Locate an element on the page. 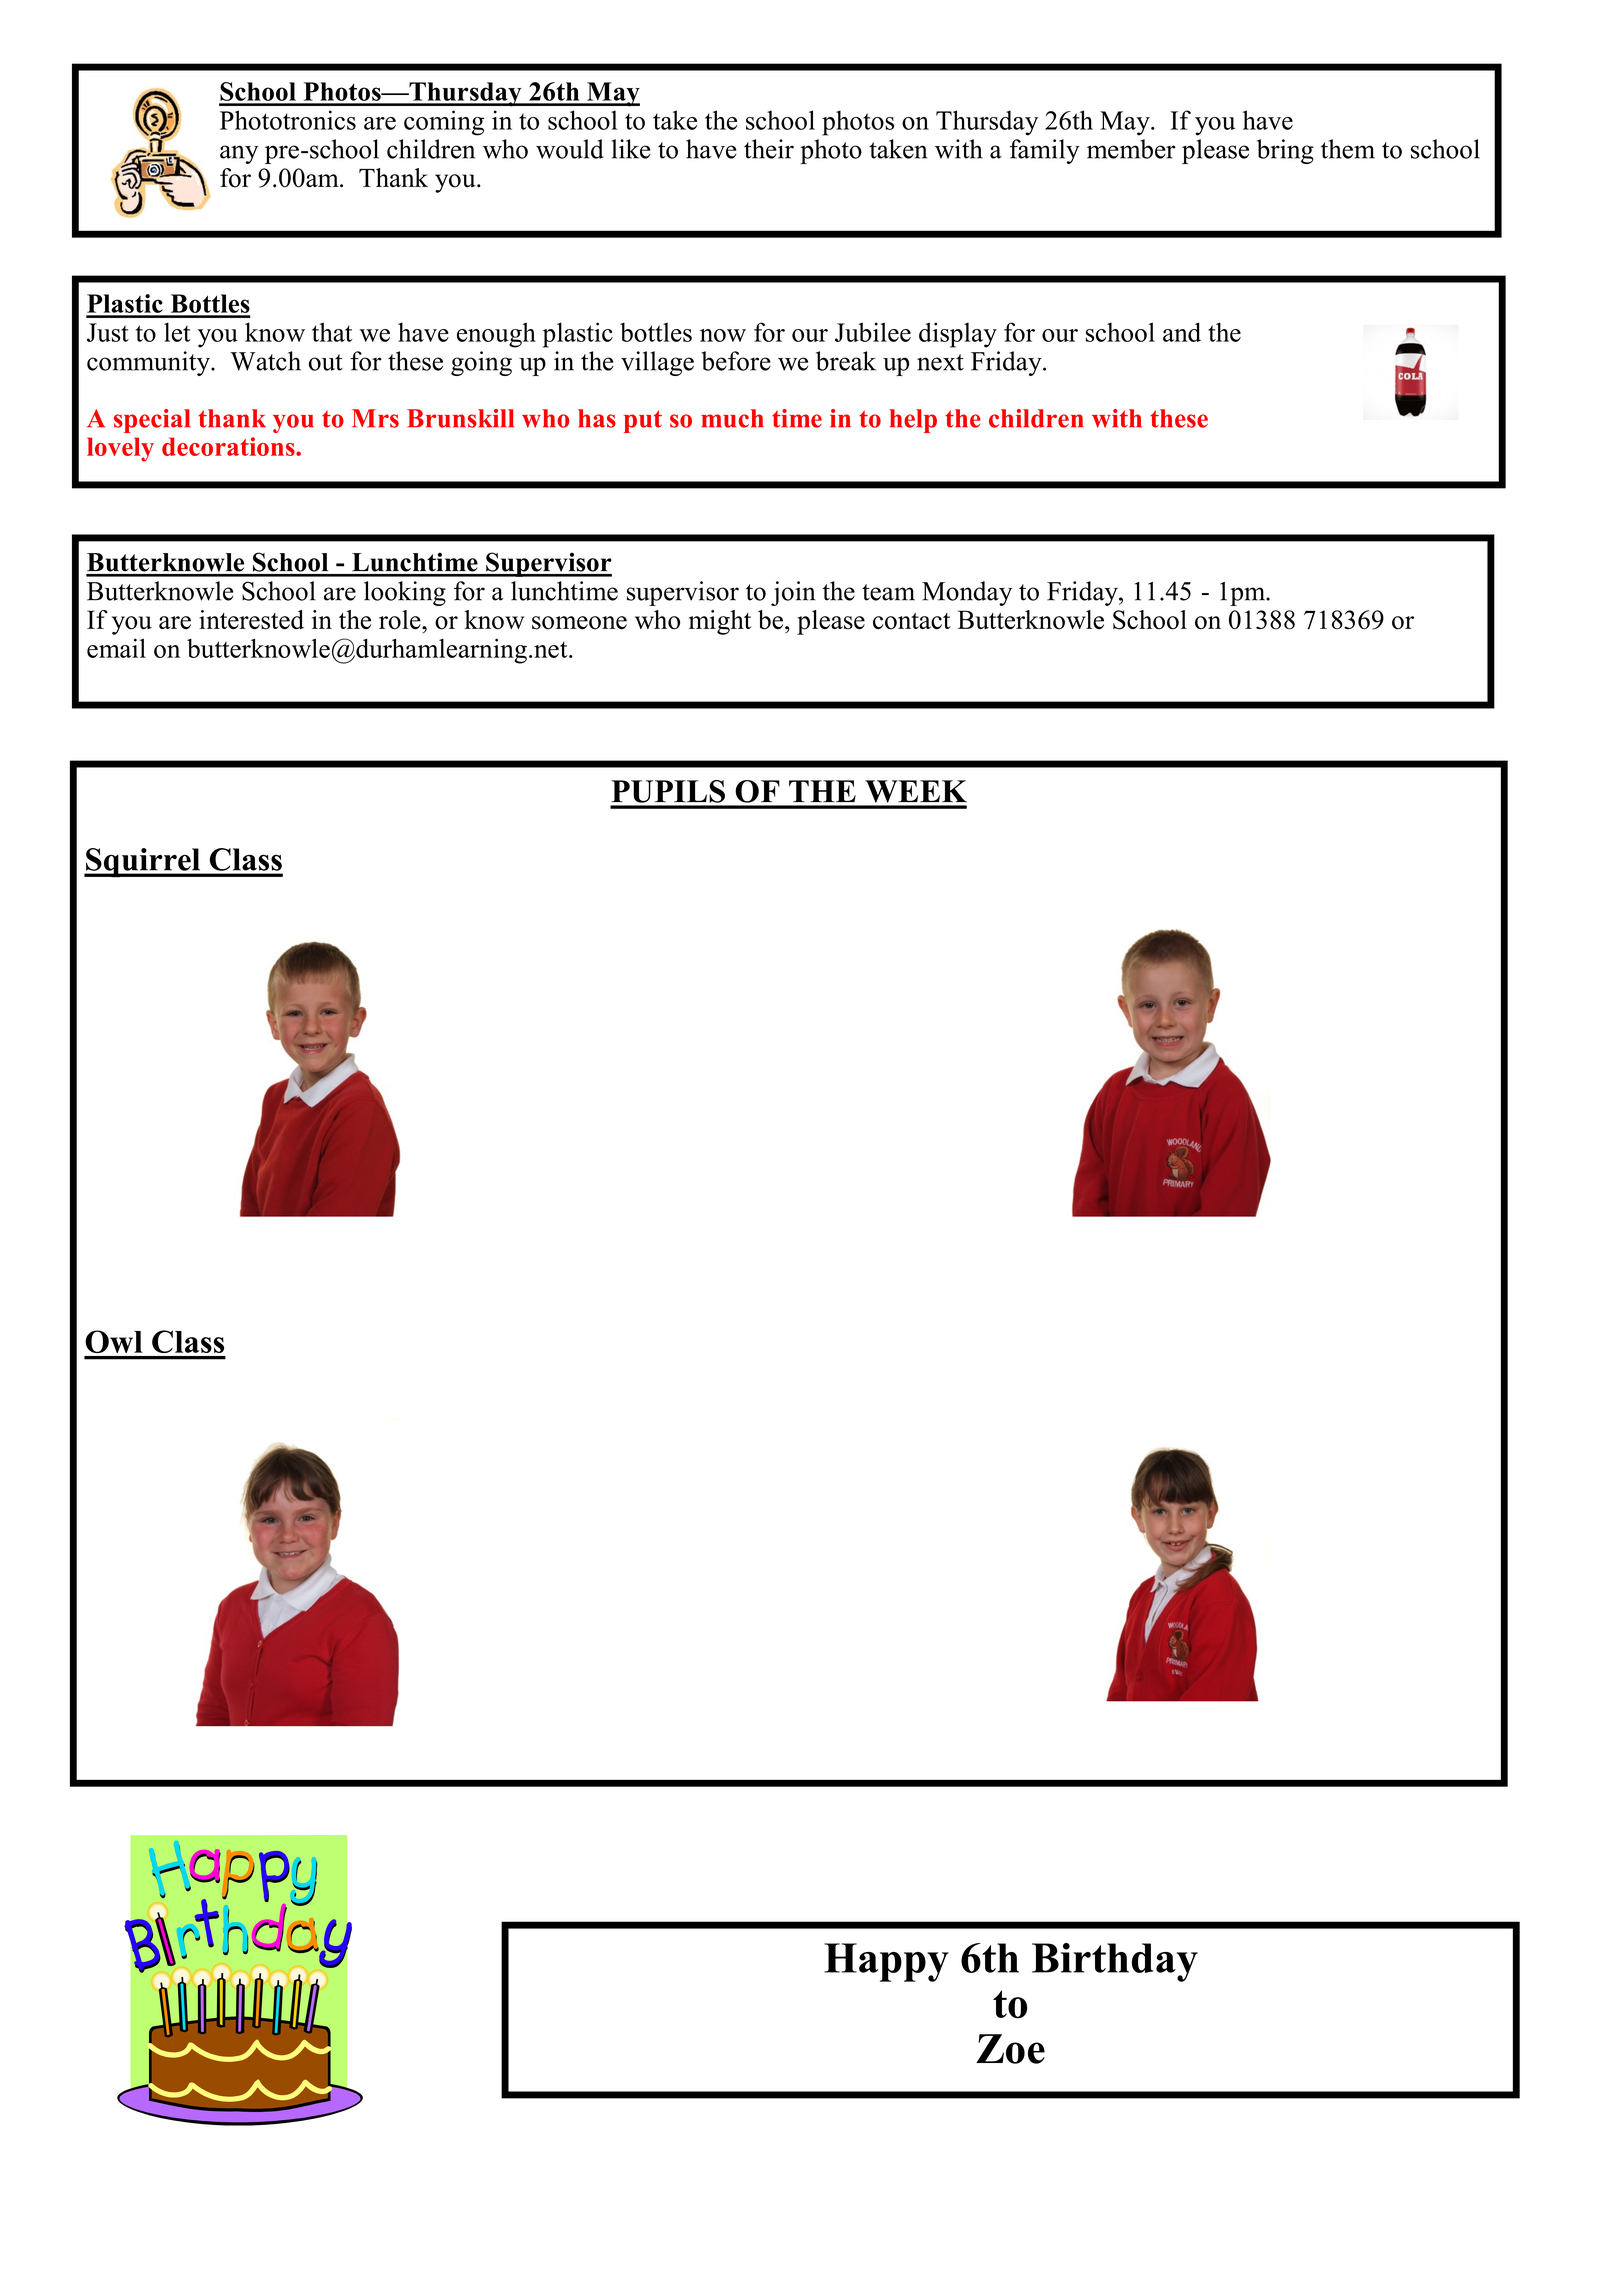 This page has width=1618, height=2288. their is located at coordinates (769, 149).
